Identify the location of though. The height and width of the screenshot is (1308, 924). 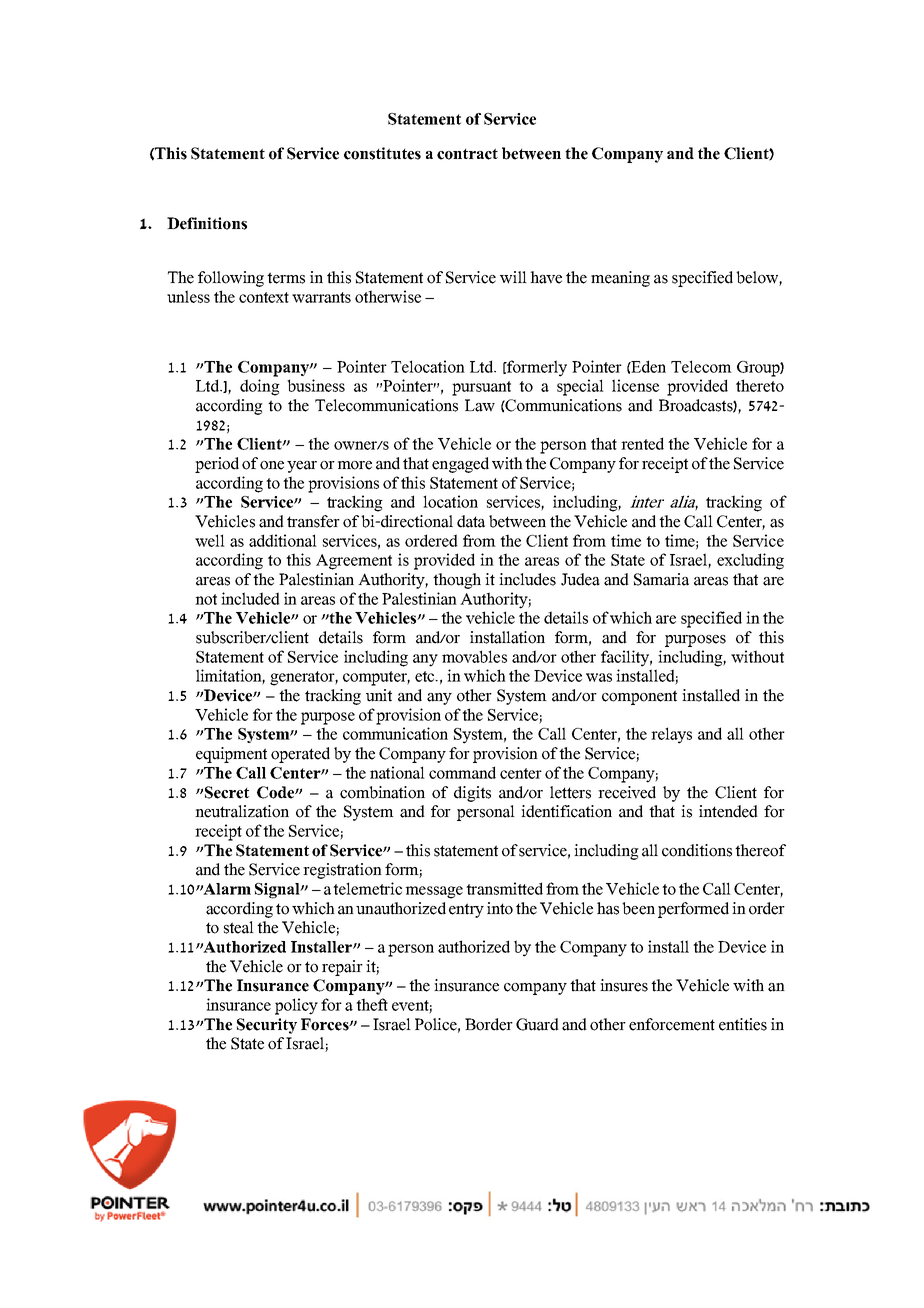
(457, 581).
